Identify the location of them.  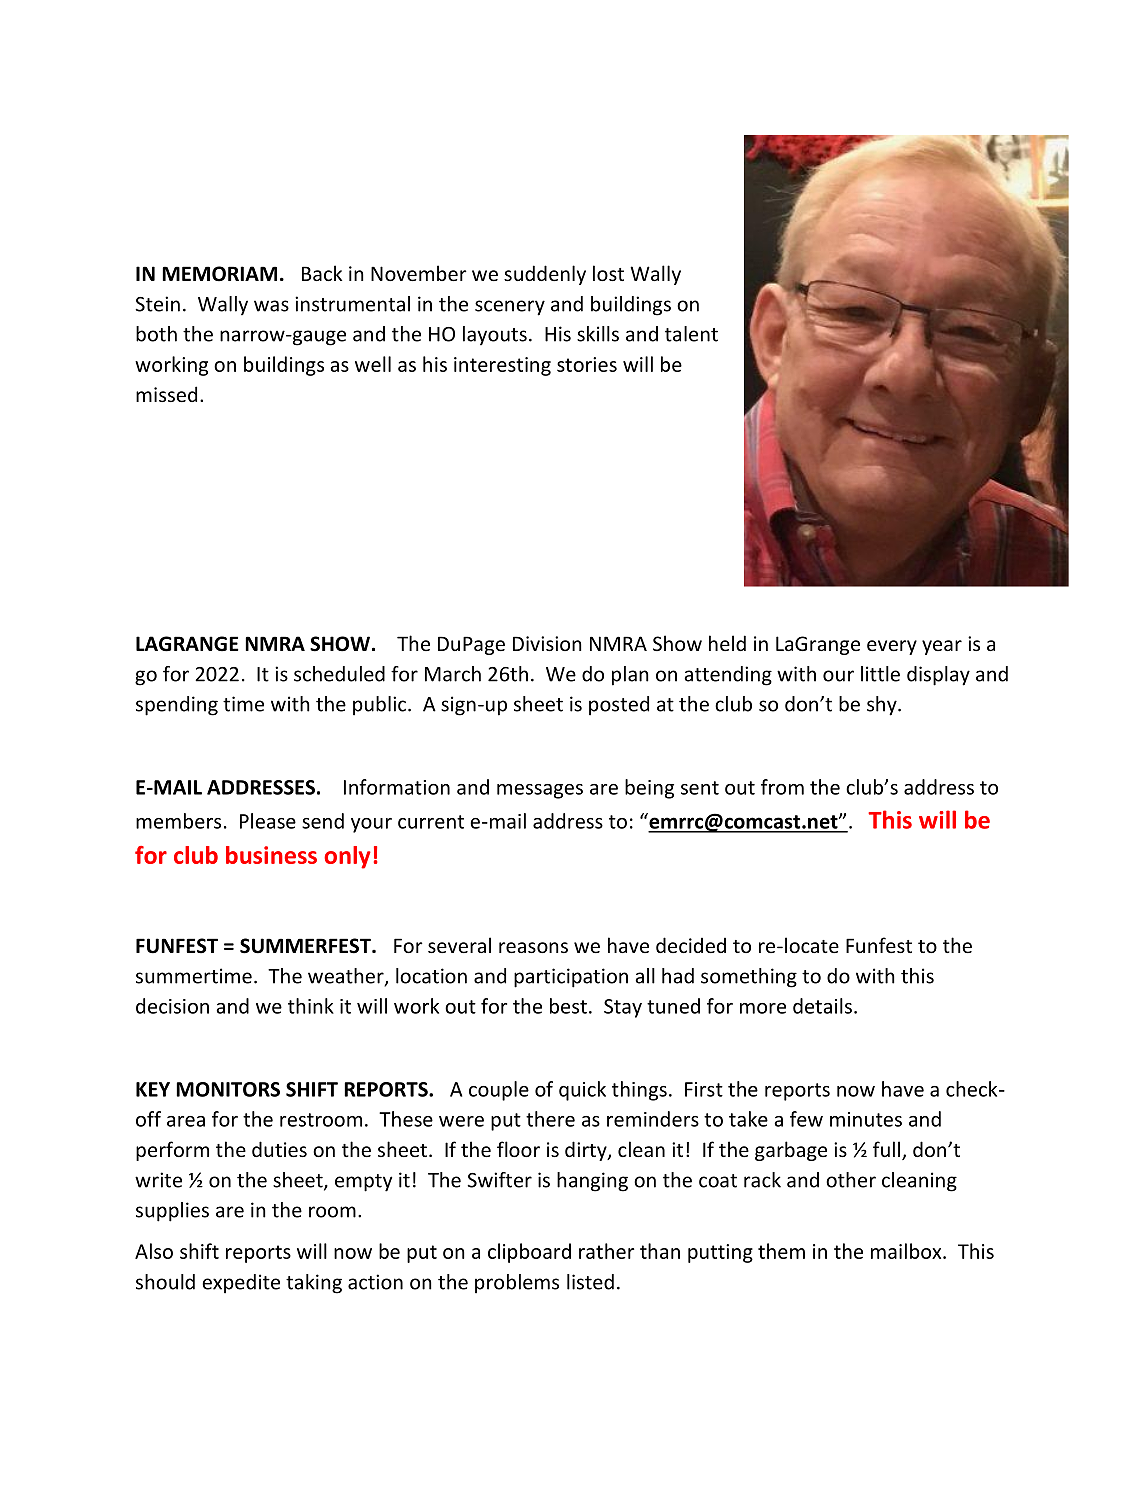
(781, 1251).
